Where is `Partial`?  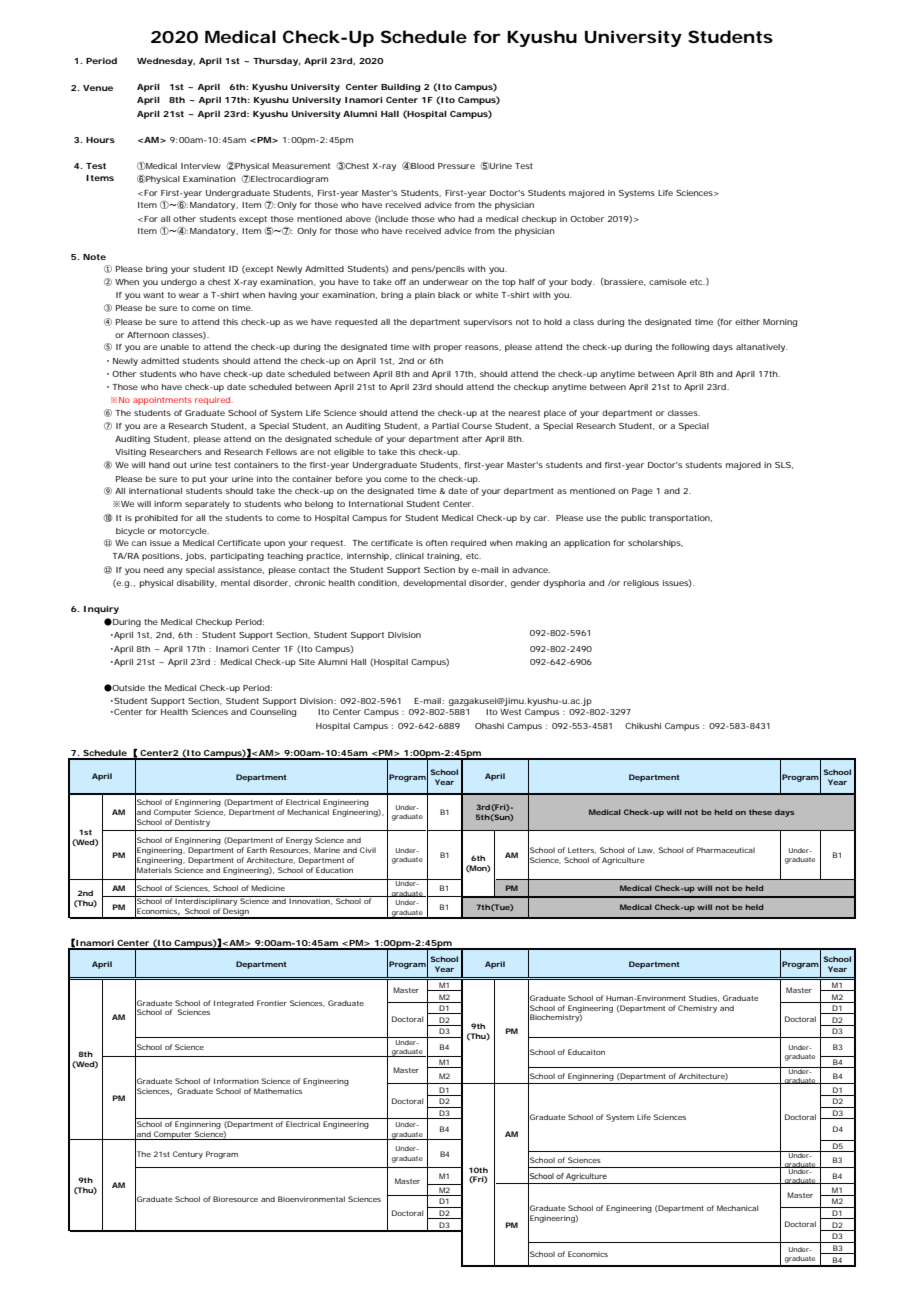 Partial is located at coordinates (445, 426).
